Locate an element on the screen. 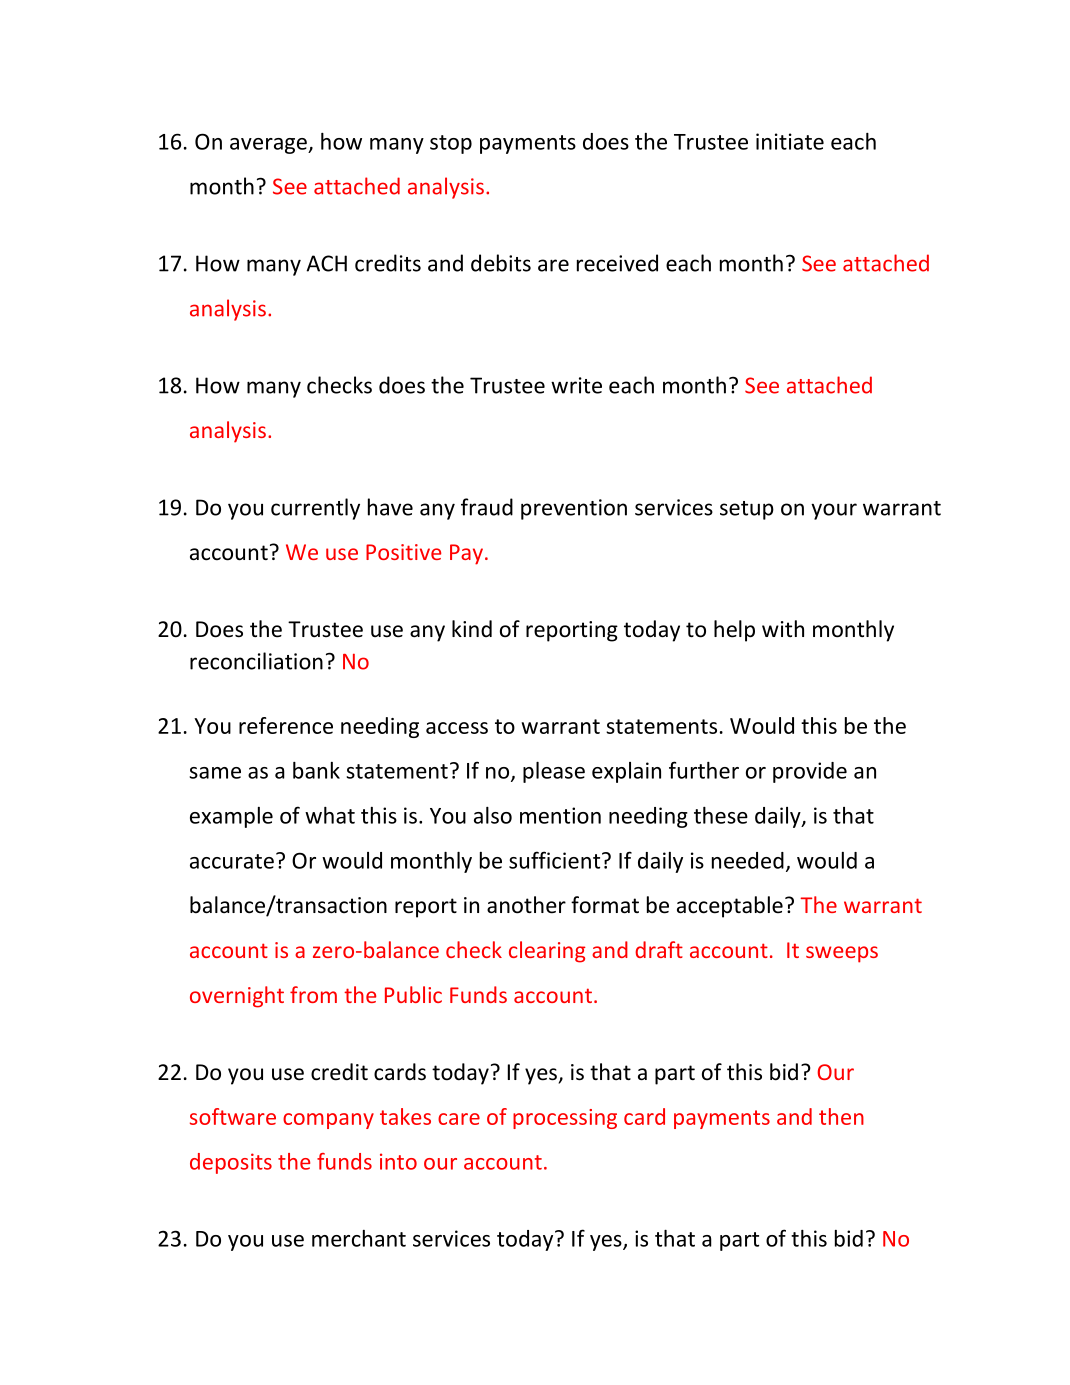 Image resolution: width=1070 pixels, height=1385 pixels. access is located at coordinates (457, 728).
